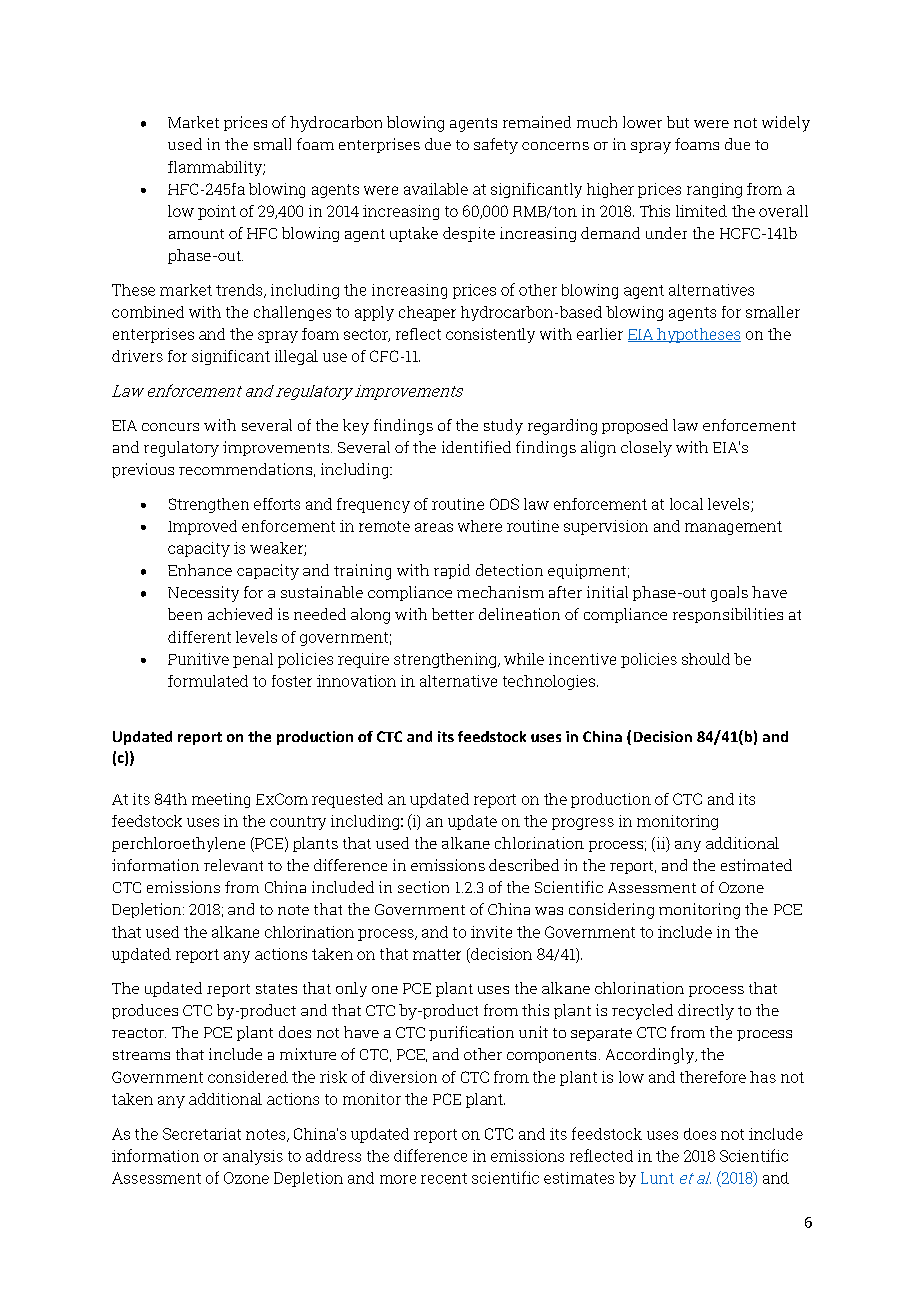  I want to click on should, so click(706, 659).
